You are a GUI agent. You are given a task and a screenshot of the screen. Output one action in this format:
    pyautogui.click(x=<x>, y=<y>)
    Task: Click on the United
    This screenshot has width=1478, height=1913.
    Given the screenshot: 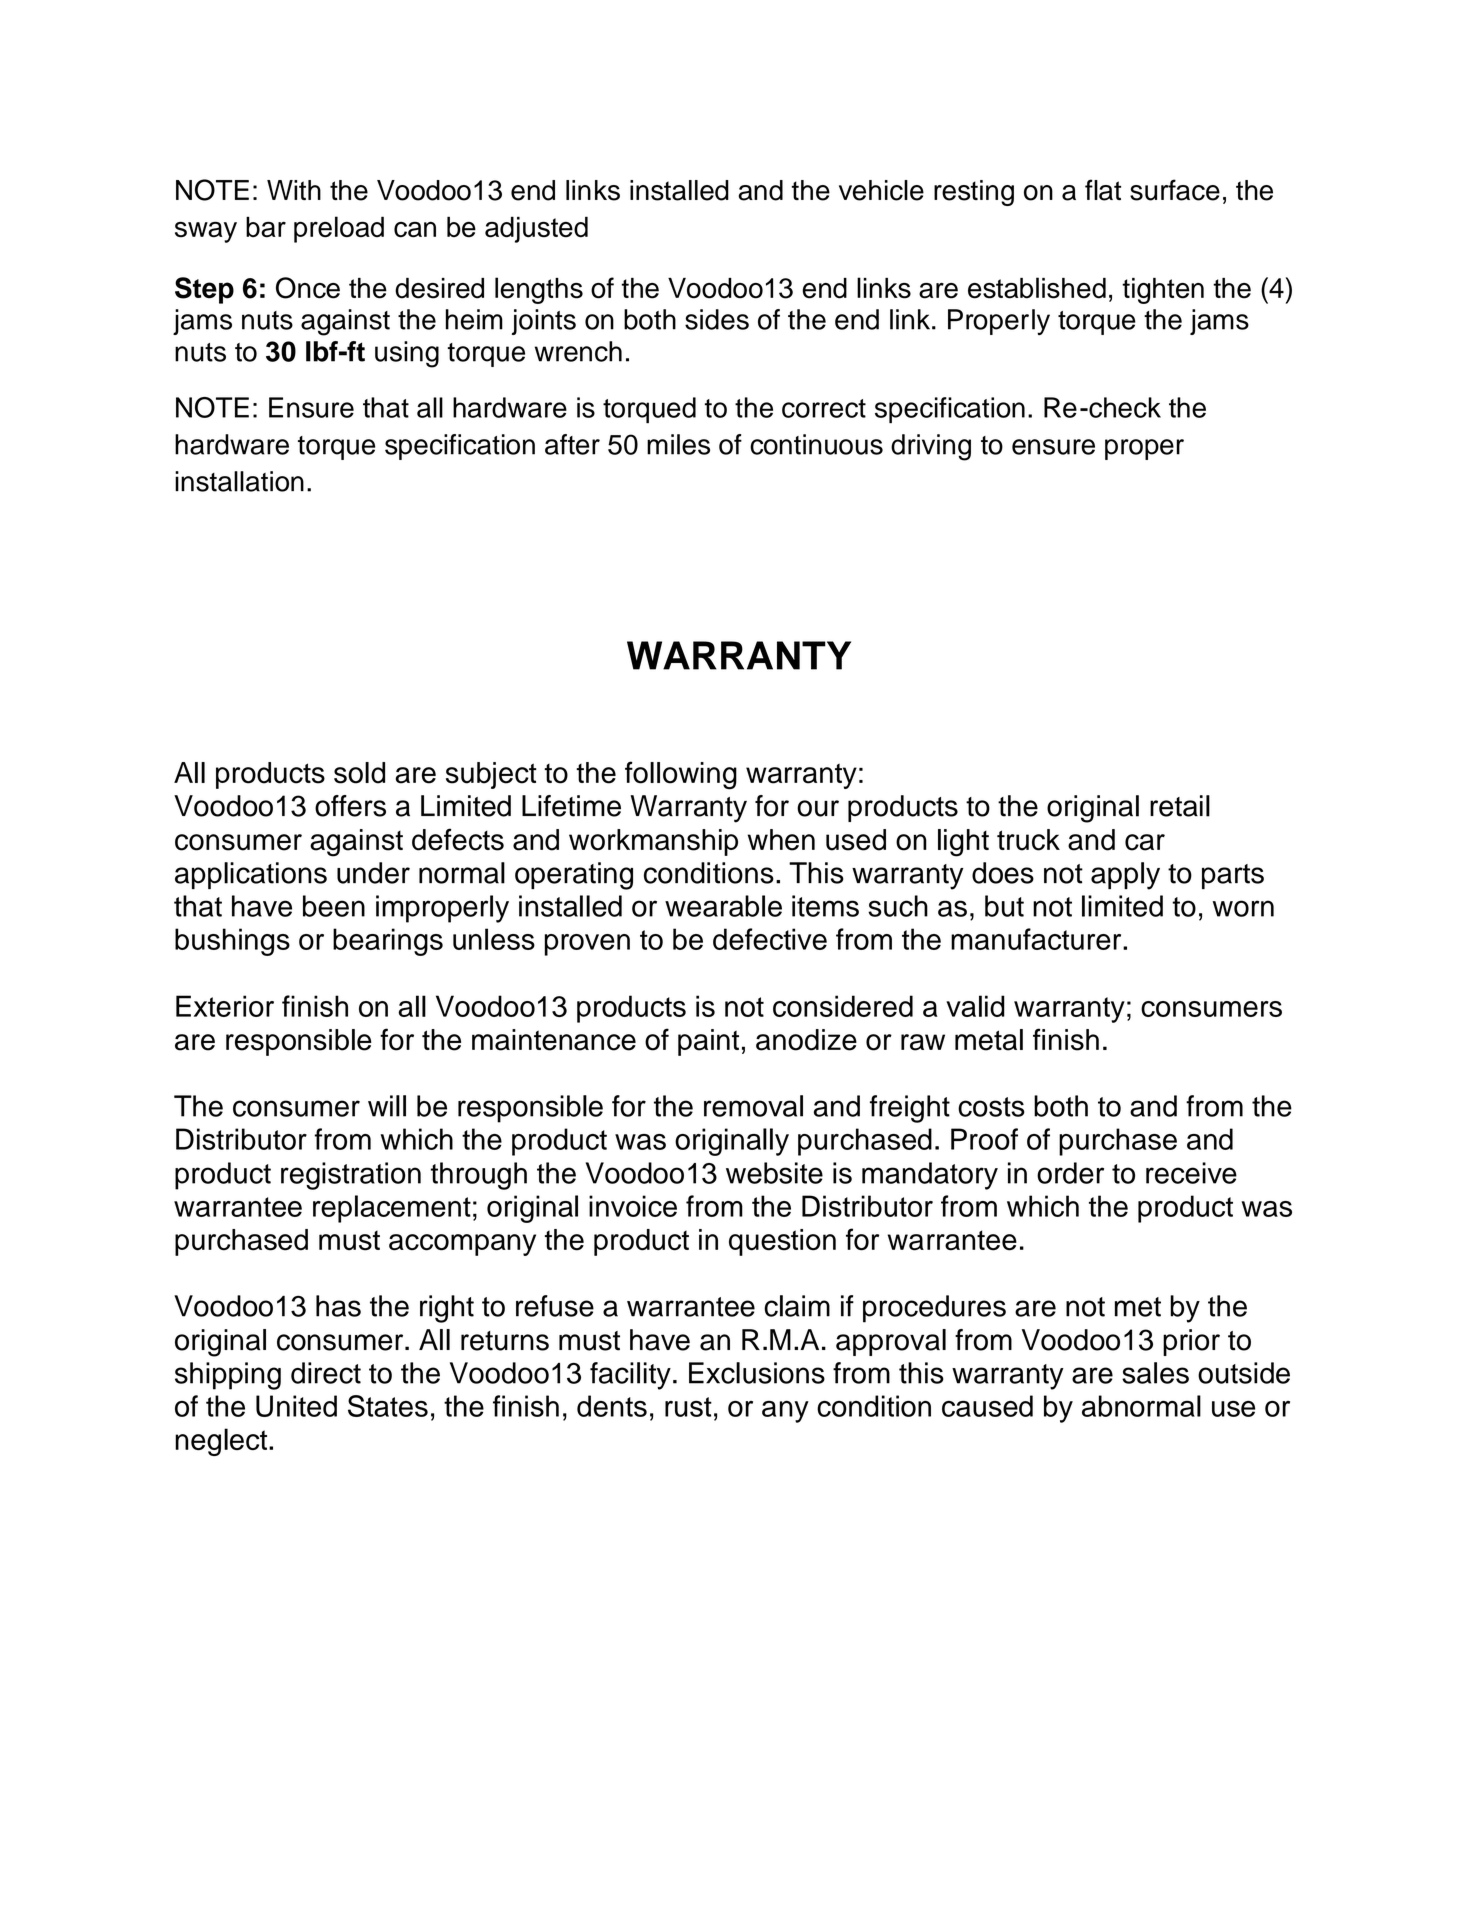 What is the action you would take?
    pyautogui.click(x=296, y=1406)
